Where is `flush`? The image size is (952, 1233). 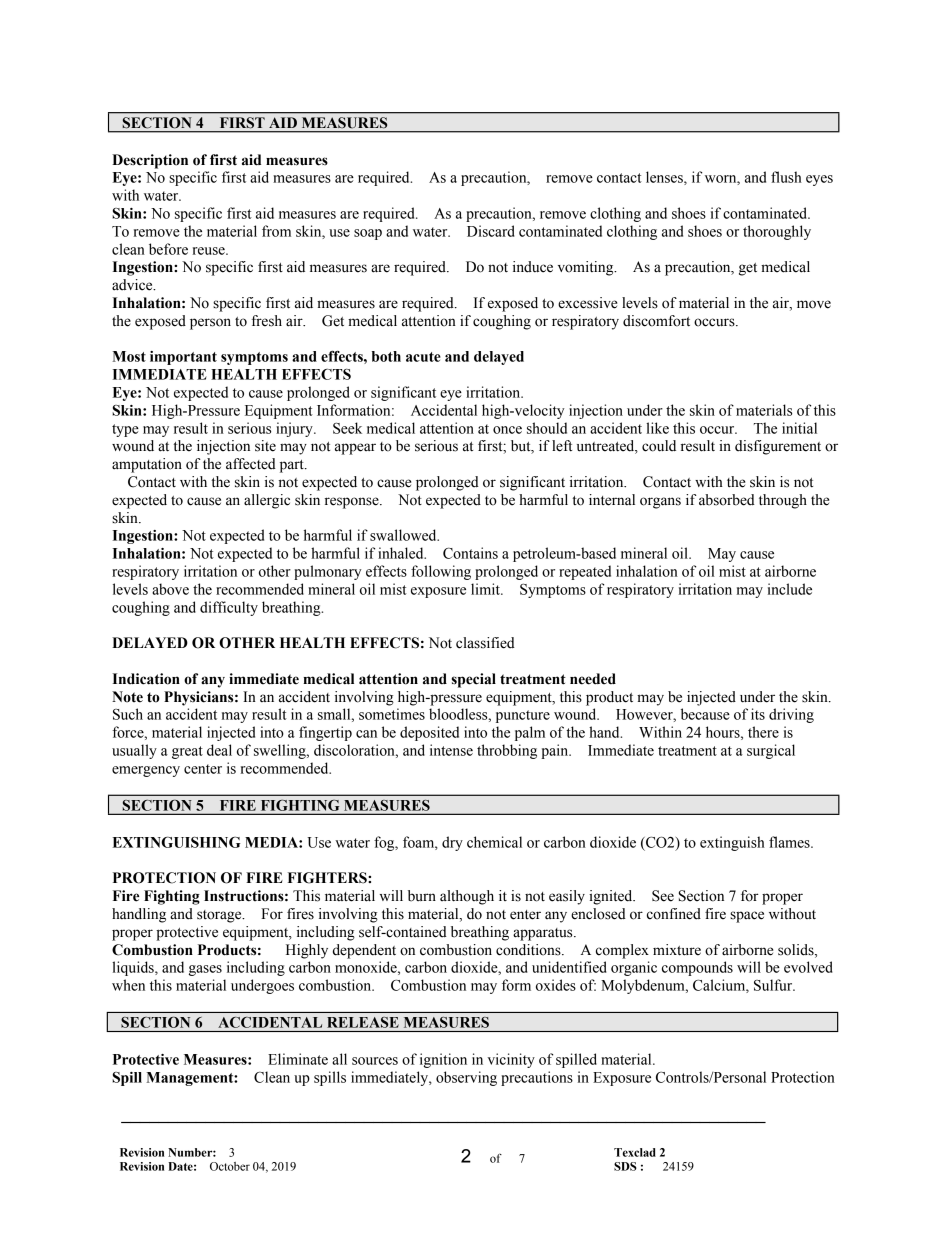
flush is located at coordinates (786, 177).
